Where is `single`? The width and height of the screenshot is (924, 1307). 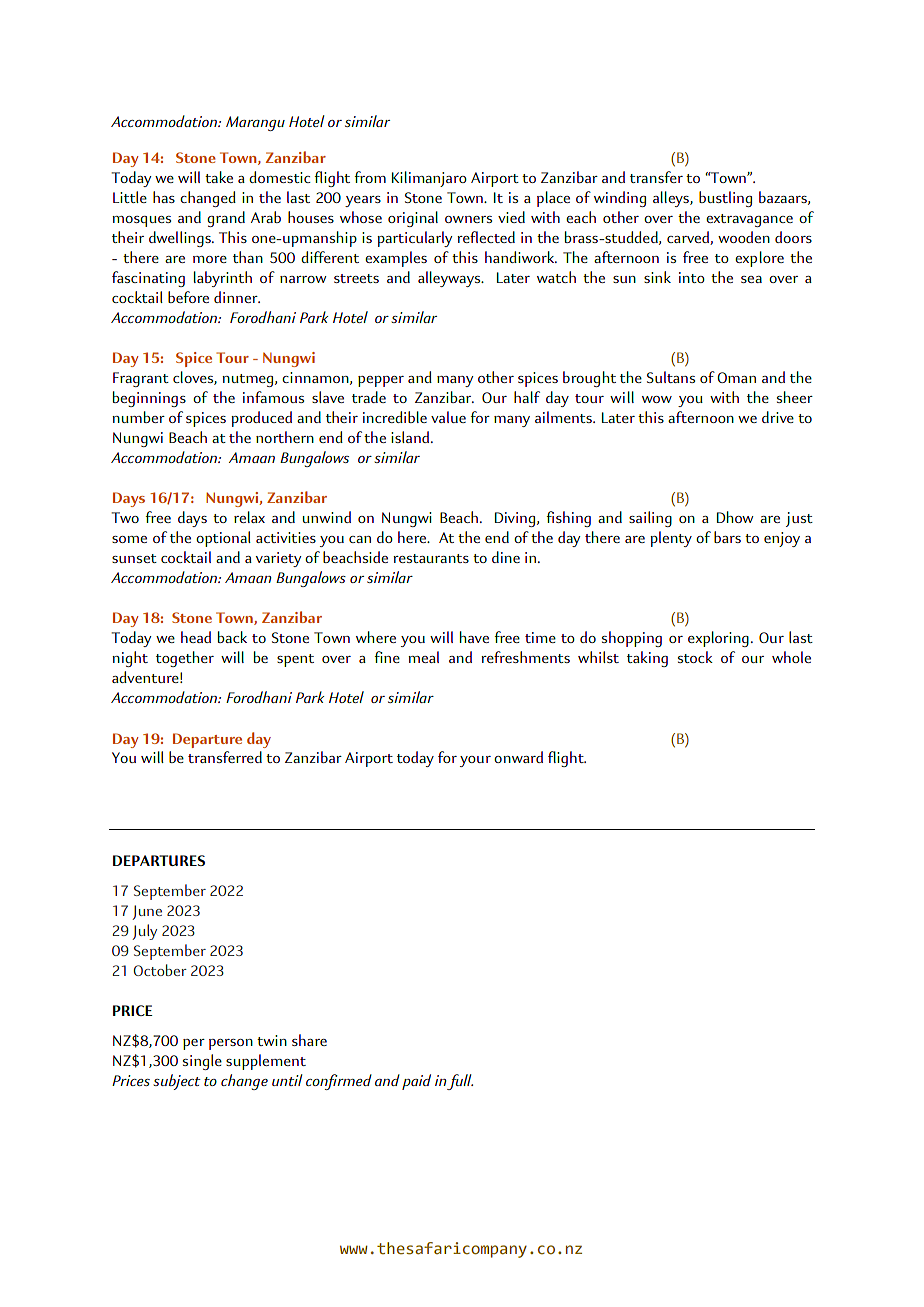 single is located at coordinates (202, 1062).
